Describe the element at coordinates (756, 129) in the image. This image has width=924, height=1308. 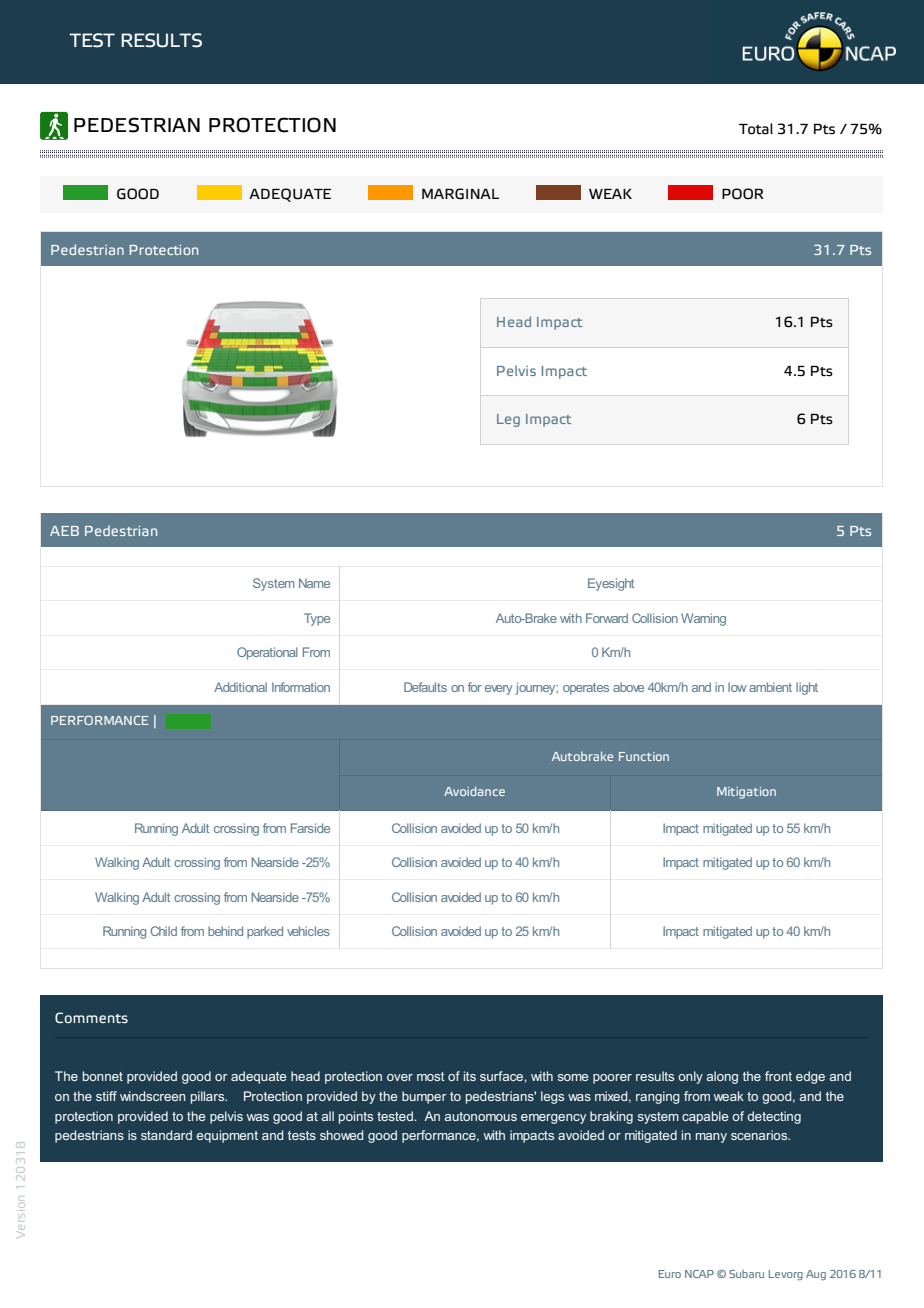
I see `Total` at that location.
